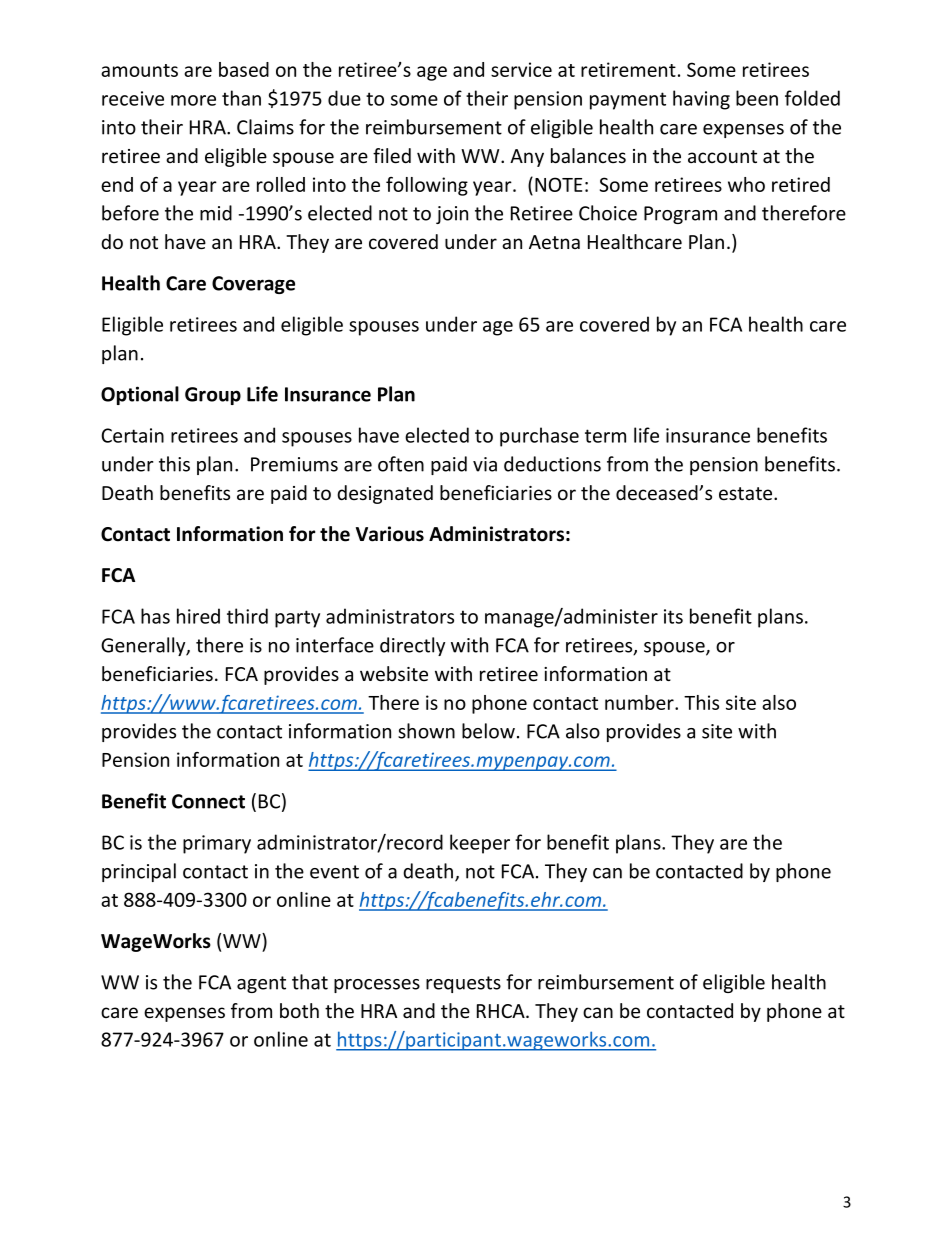  Describe the element at coordinates (193, 100) in the screenshot. I see `more` at that location.
